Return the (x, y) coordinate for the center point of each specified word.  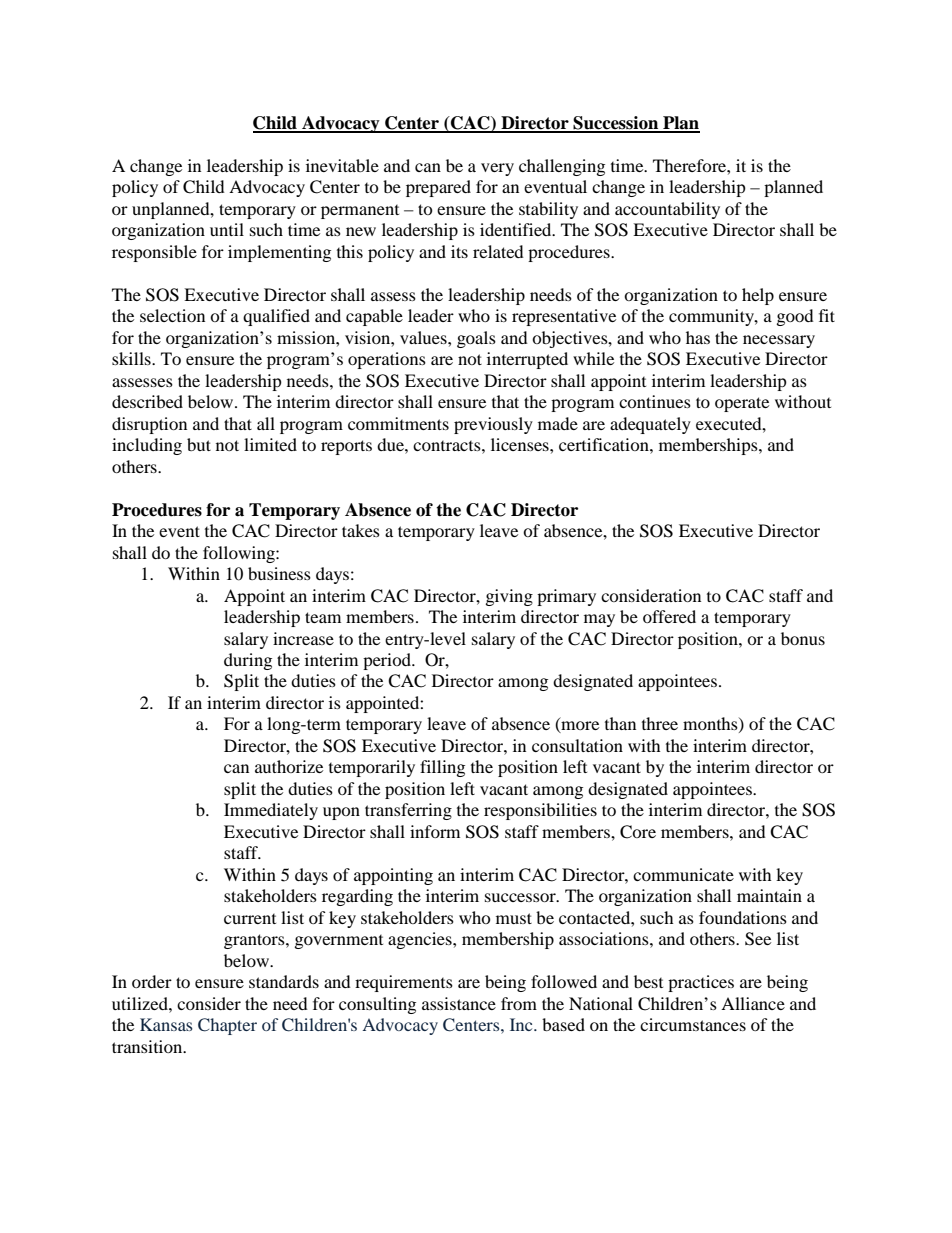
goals (476, 339)
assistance (459, 1003)
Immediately (271, 811)
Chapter (227, 1026)
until (227, 229)
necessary (779, 341)
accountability (667, 210)
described (147, 401)
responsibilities (540, 811)
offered (669, 616)
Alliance (753, 1003)
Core (638, 832)
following (240, 554)
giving (509, 597)
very (497, 169)
